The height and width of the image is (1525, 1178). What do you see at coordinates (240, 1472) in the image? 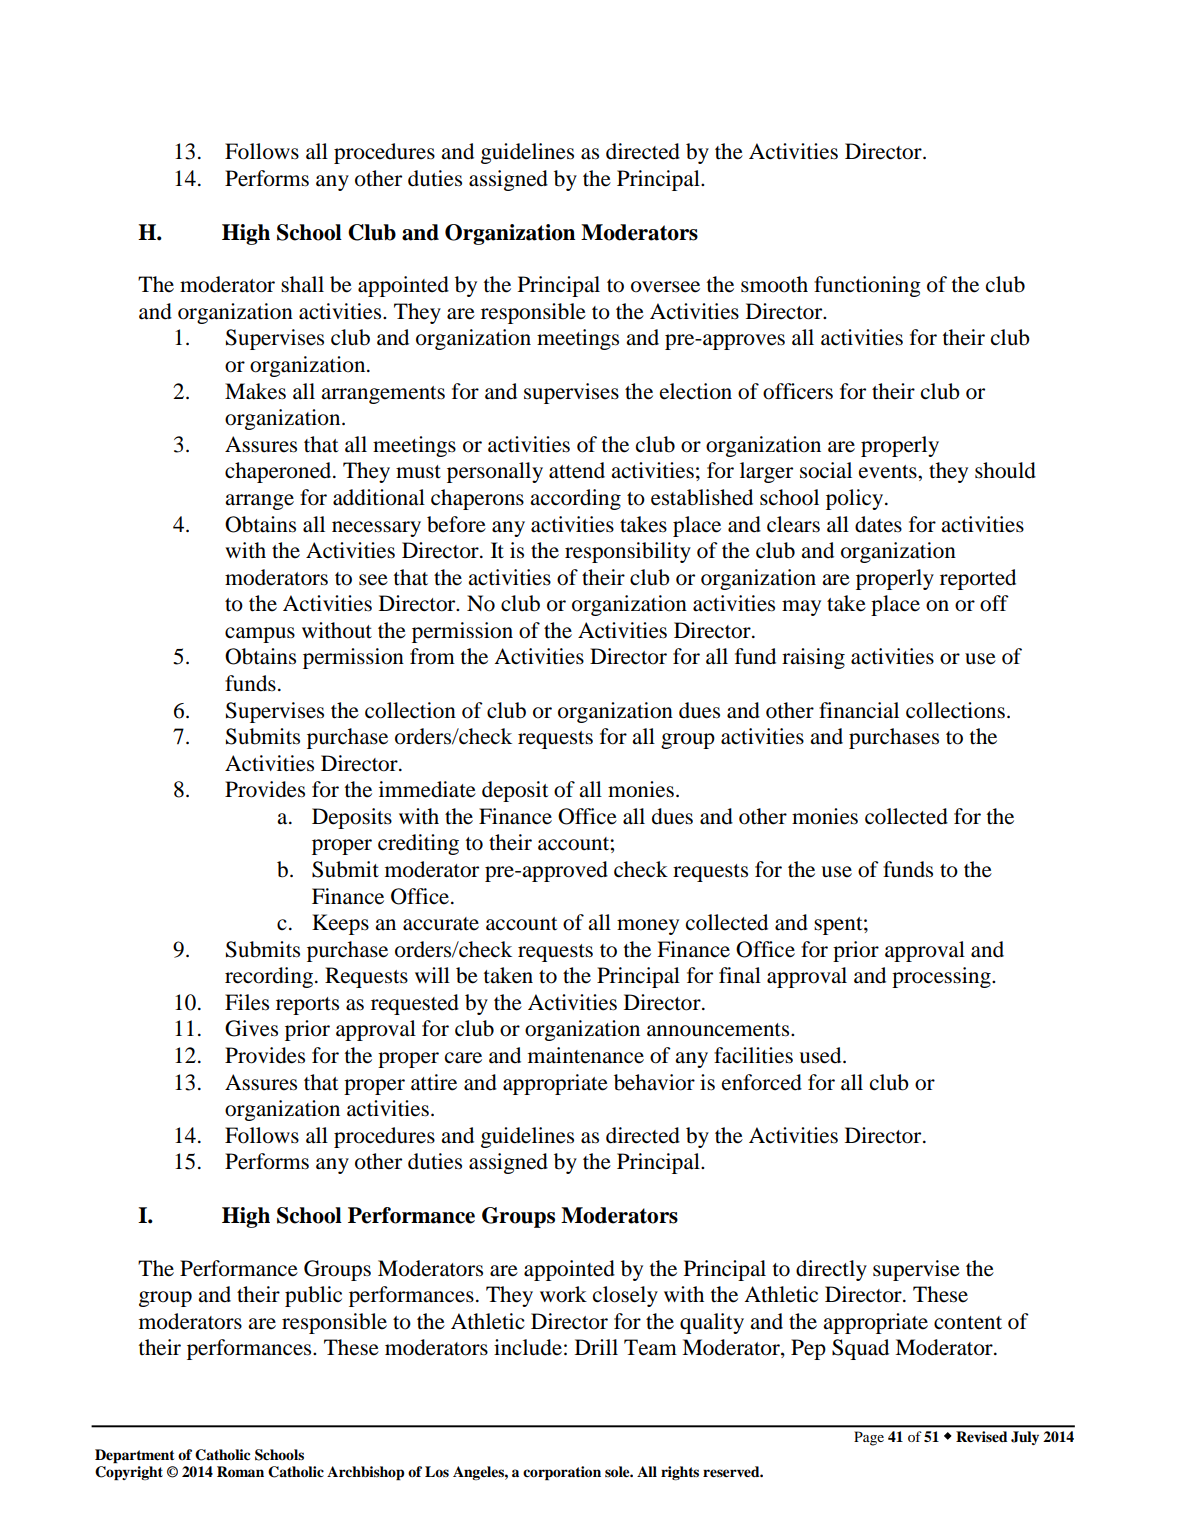
I see `Roman` at bounding box center [240, 1472].
